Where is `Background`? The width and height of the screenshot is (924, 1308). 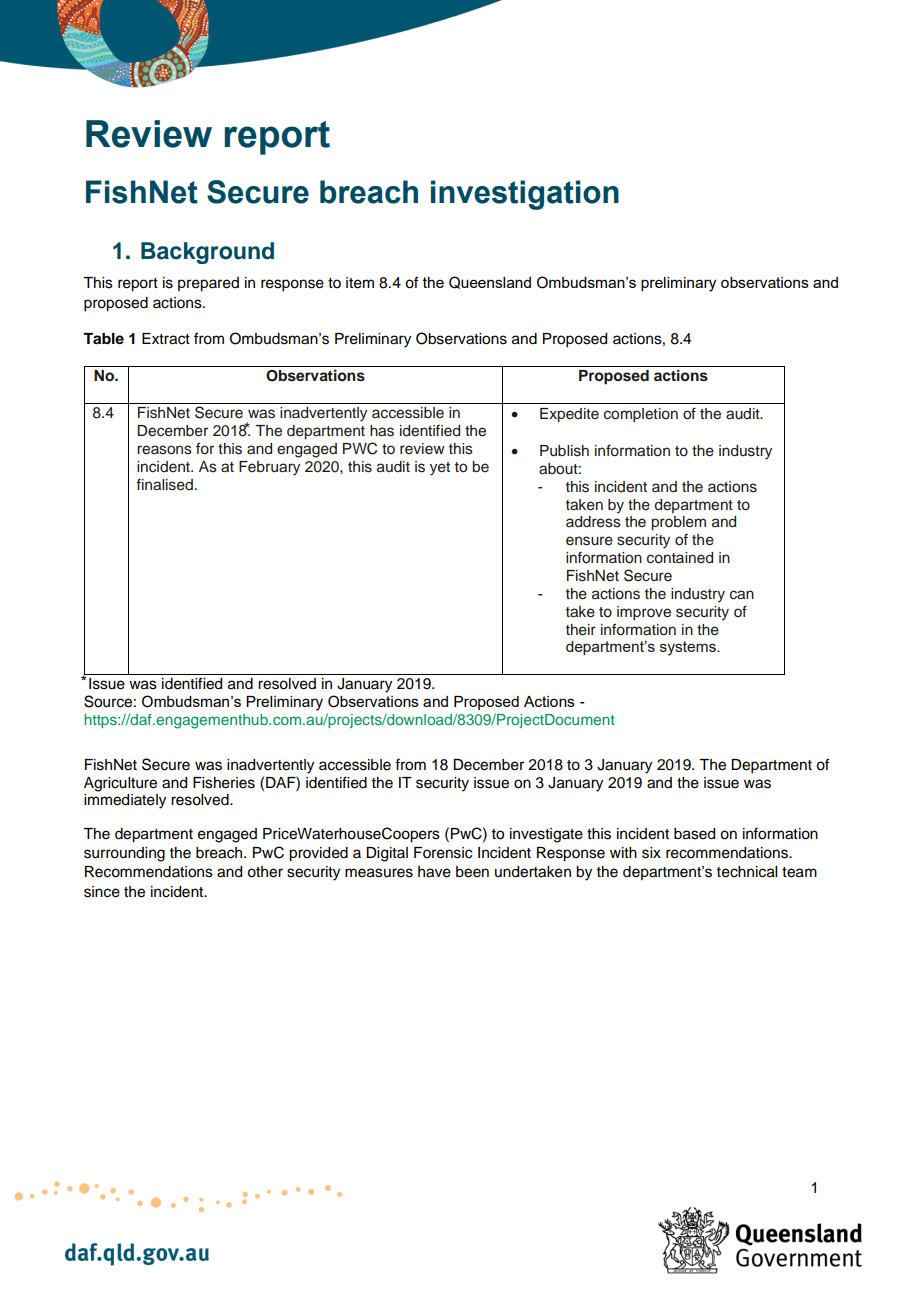
Background is located at coordinates (207, 253).
